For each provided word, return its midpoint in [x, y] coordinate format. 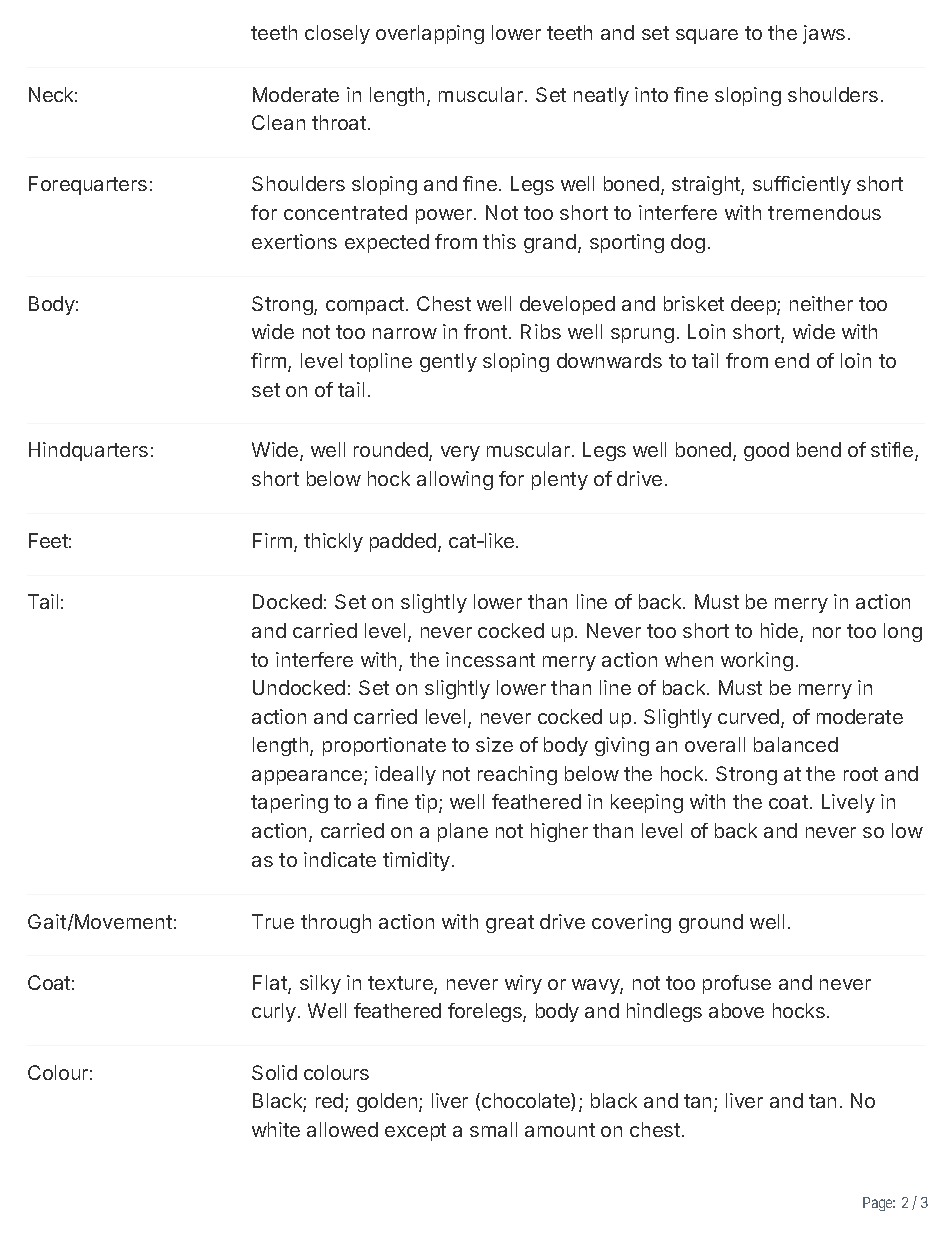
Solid [274, 1072]
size [494, 744]
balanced [796, 744]
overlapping [430, 34]
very [460, 453]
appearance [307, 777]
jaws [824, 34]
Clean [278, 122]
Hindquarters [88, 451]
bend [819, 449]
